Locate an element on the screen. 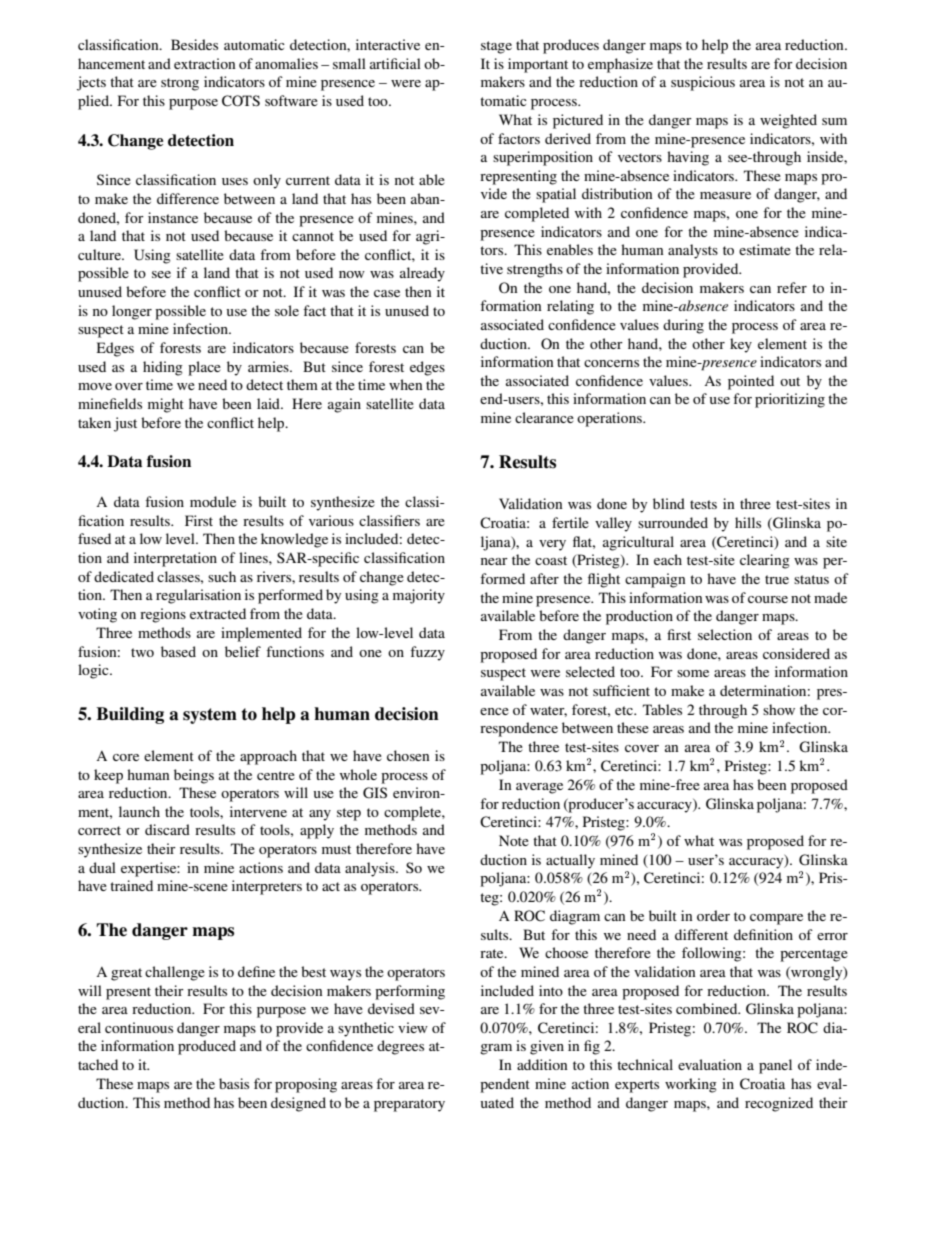 The width and height of the screenshot is (952, 1233). suspicious is located at coordinates (703, 83).
